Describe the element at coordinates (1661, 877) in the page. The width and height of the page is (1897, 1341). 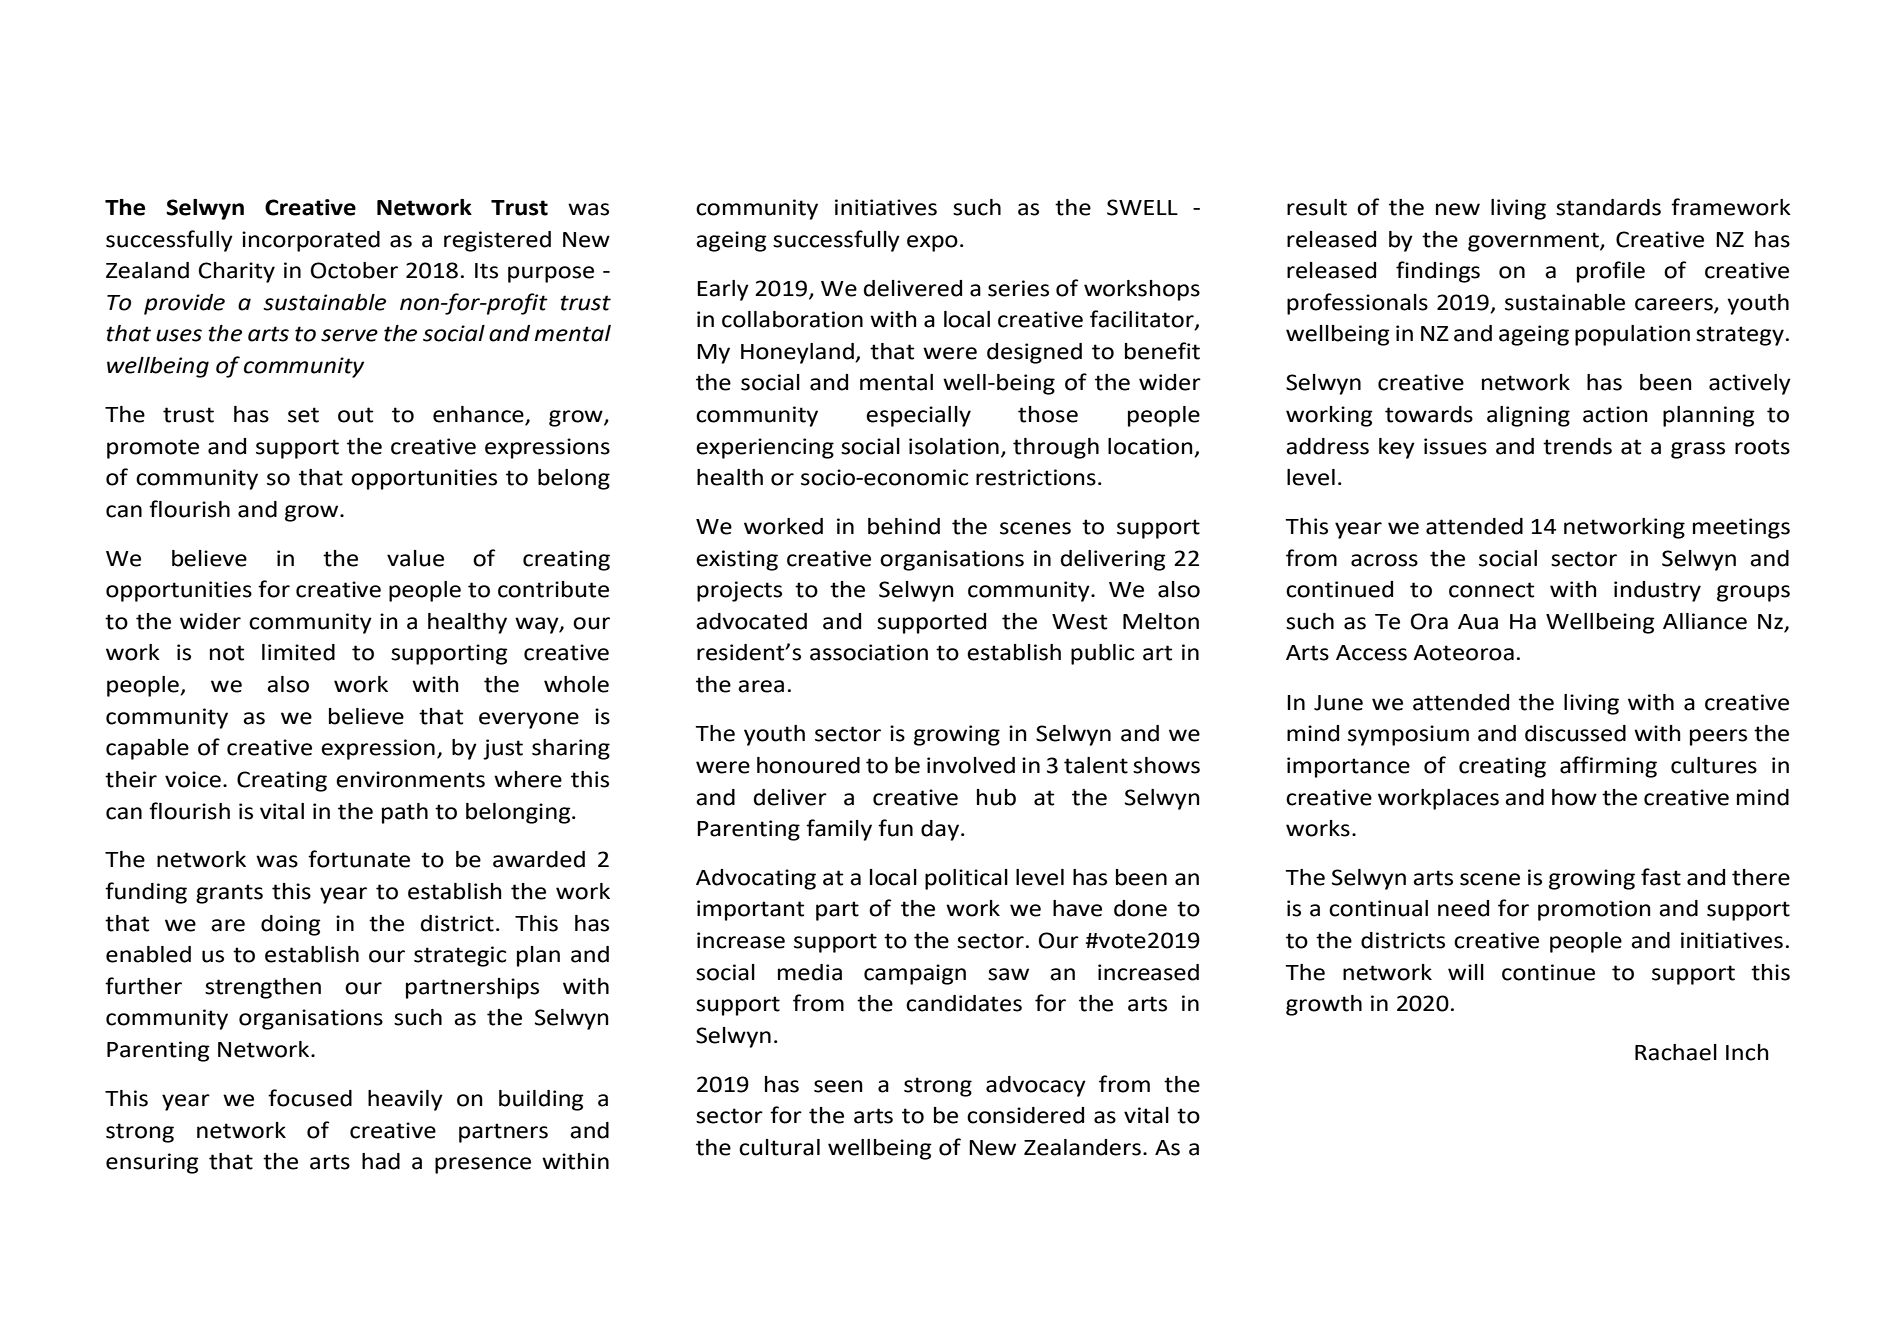
I see `fast` at that location.
